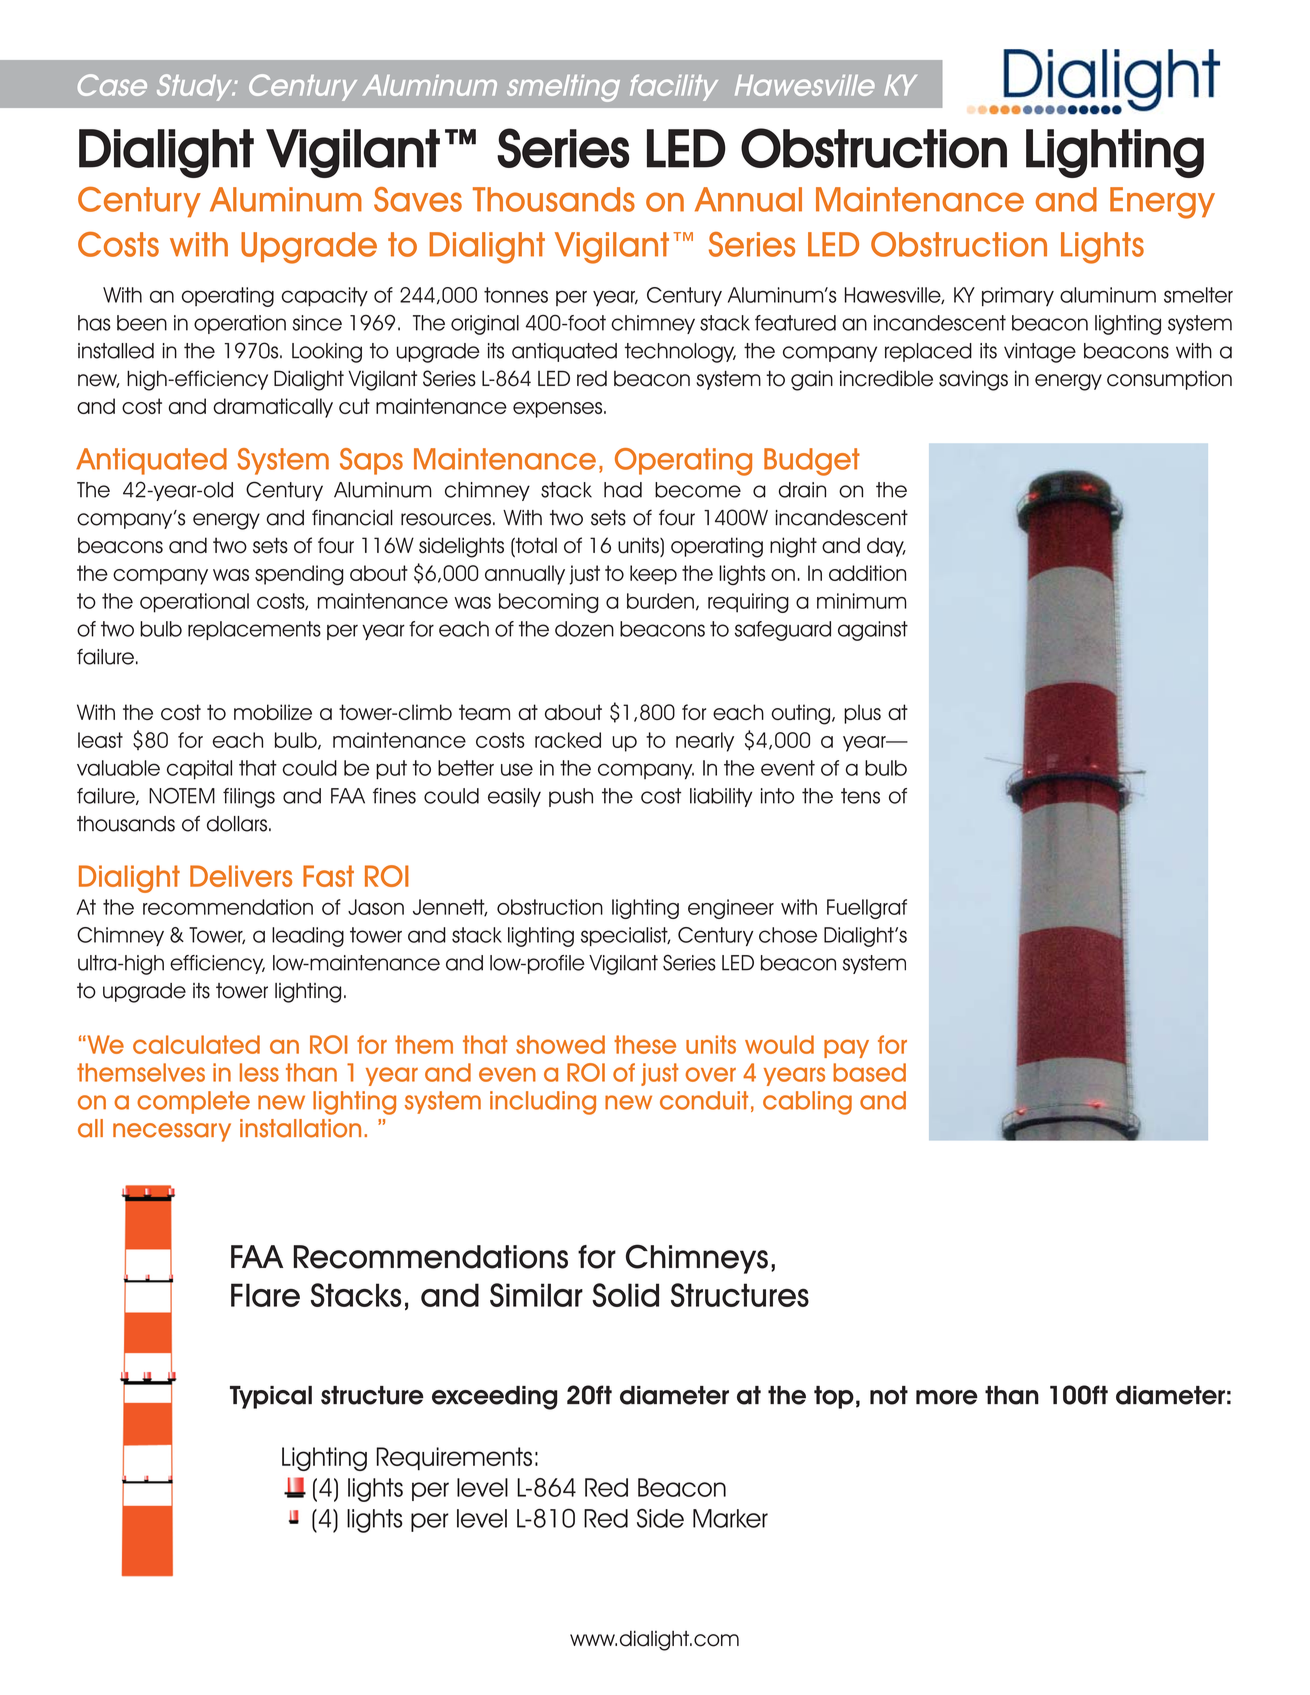 Image resolution: width=1310 pixels, height=1695 pixels. I want to click on plus, so click(862, 714).
